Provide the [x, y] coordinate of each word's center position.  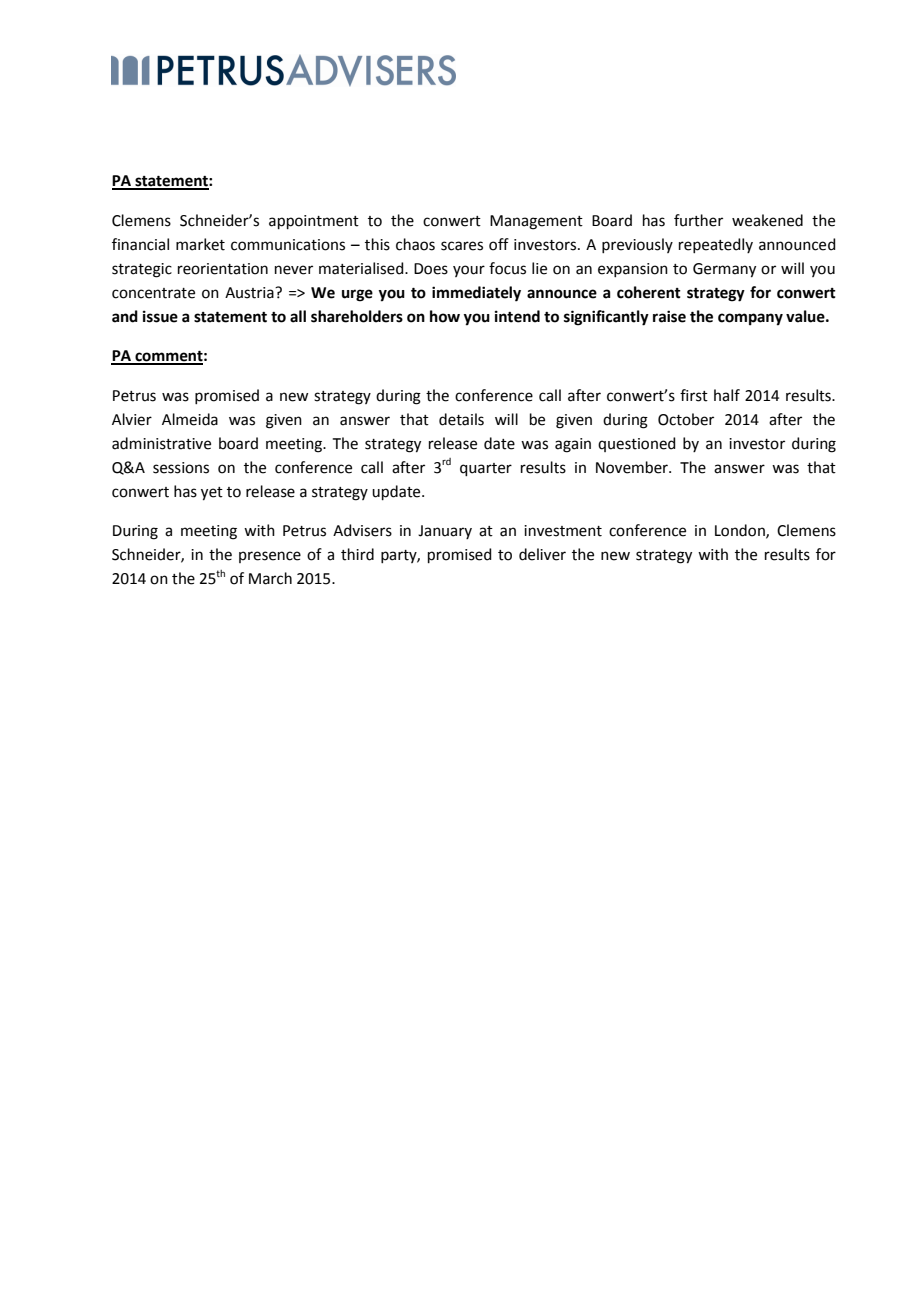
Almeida [190, 419]
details [461, 419]
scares [462, 246]
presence [270, 557]
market [200, 244]
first [694, 395]
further [698, 220]
